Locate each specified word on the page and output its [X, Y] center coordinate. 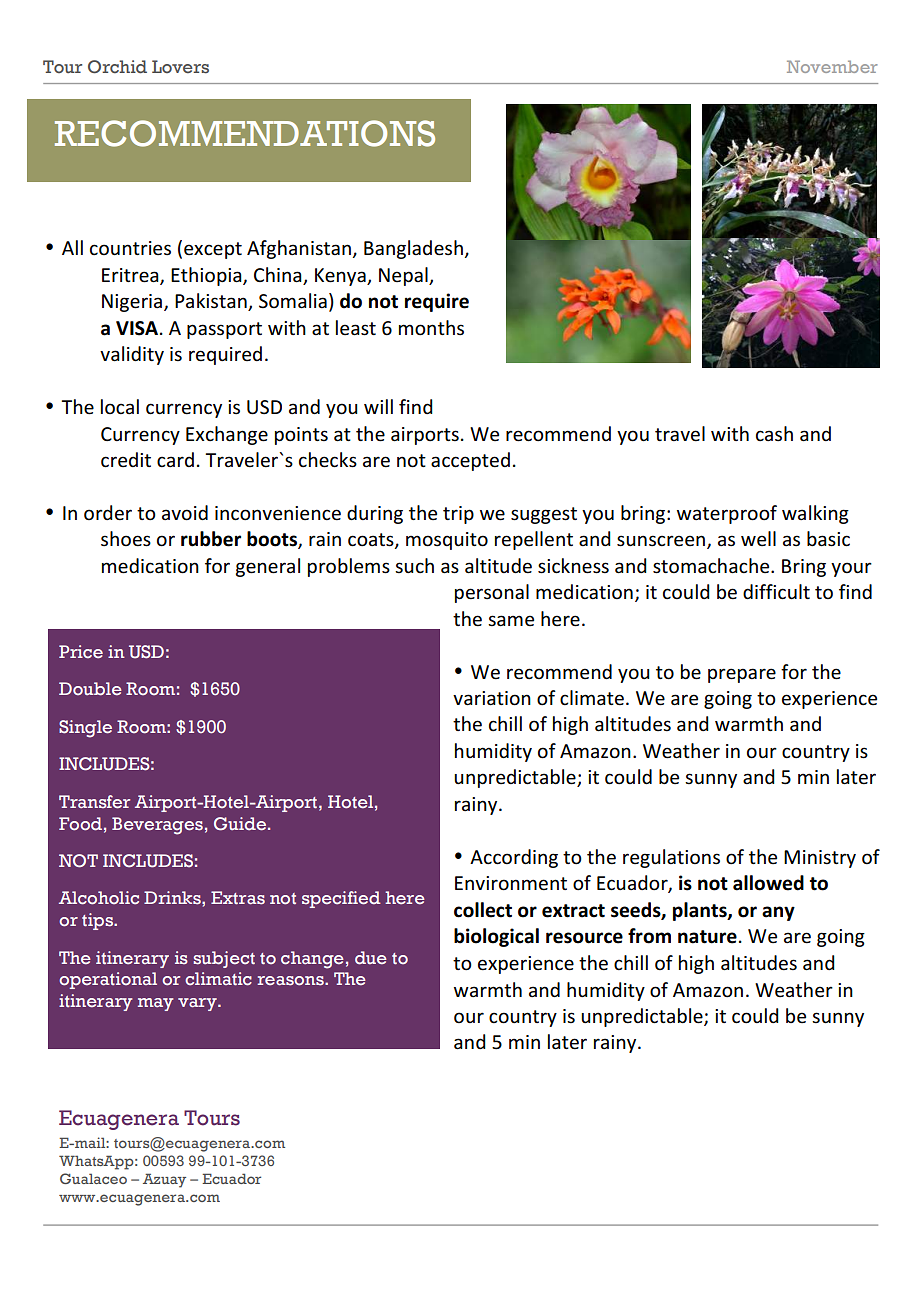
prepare [742, 675]
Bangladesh [413, 249]
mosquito [447, 541]
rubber [211, 539]
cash [774, 434]
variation [492, 698]
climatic [218, 979]
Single [85, 729]
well [758, 539]
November [832, 66]
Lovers [180, 67]
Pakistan [212, 302]
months [431, 328]
